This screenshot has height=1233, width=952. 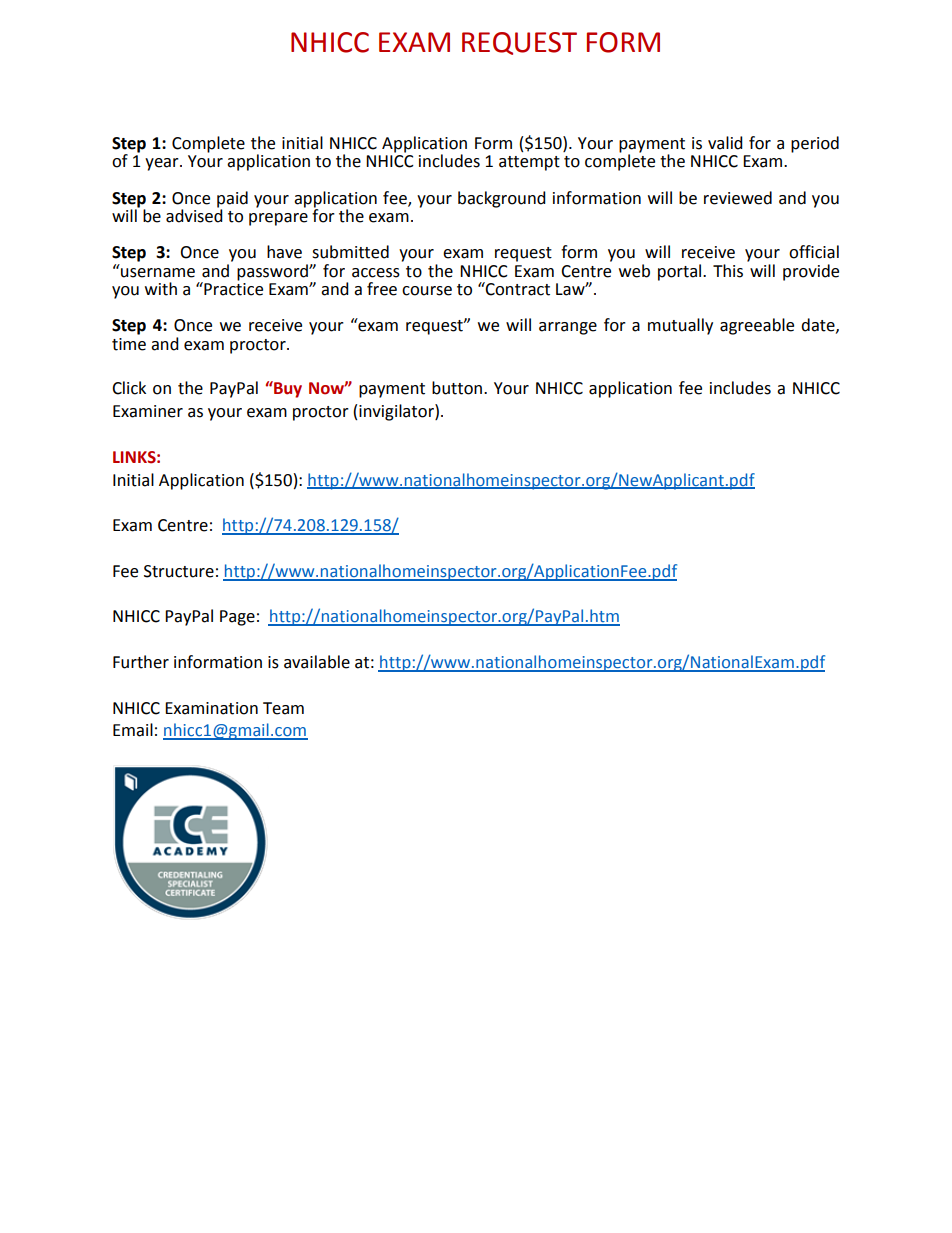 I want to click on Structure, so click(x=179, y=571).
